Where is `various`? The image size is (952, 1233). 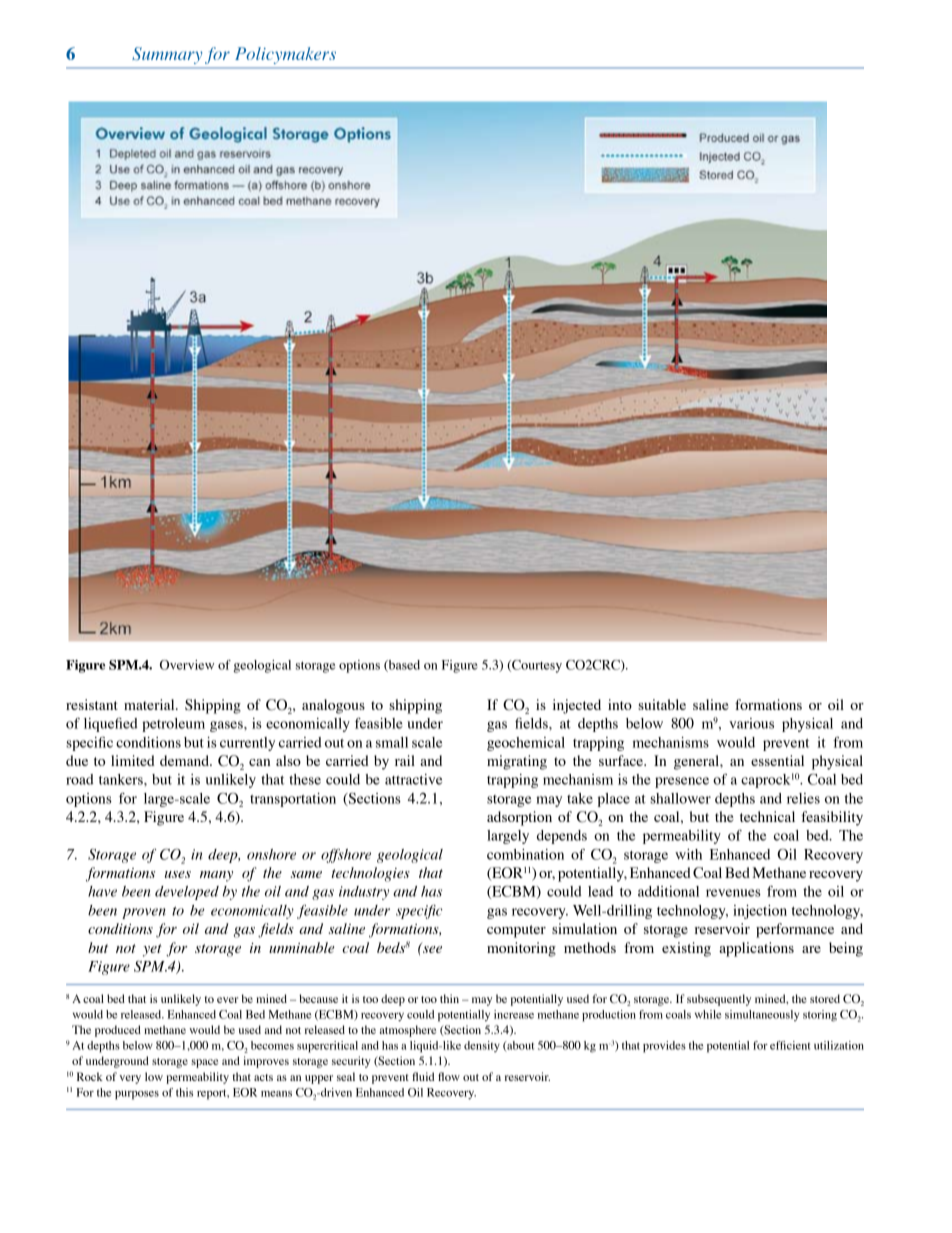
various is located at coordinates (751, 723).
